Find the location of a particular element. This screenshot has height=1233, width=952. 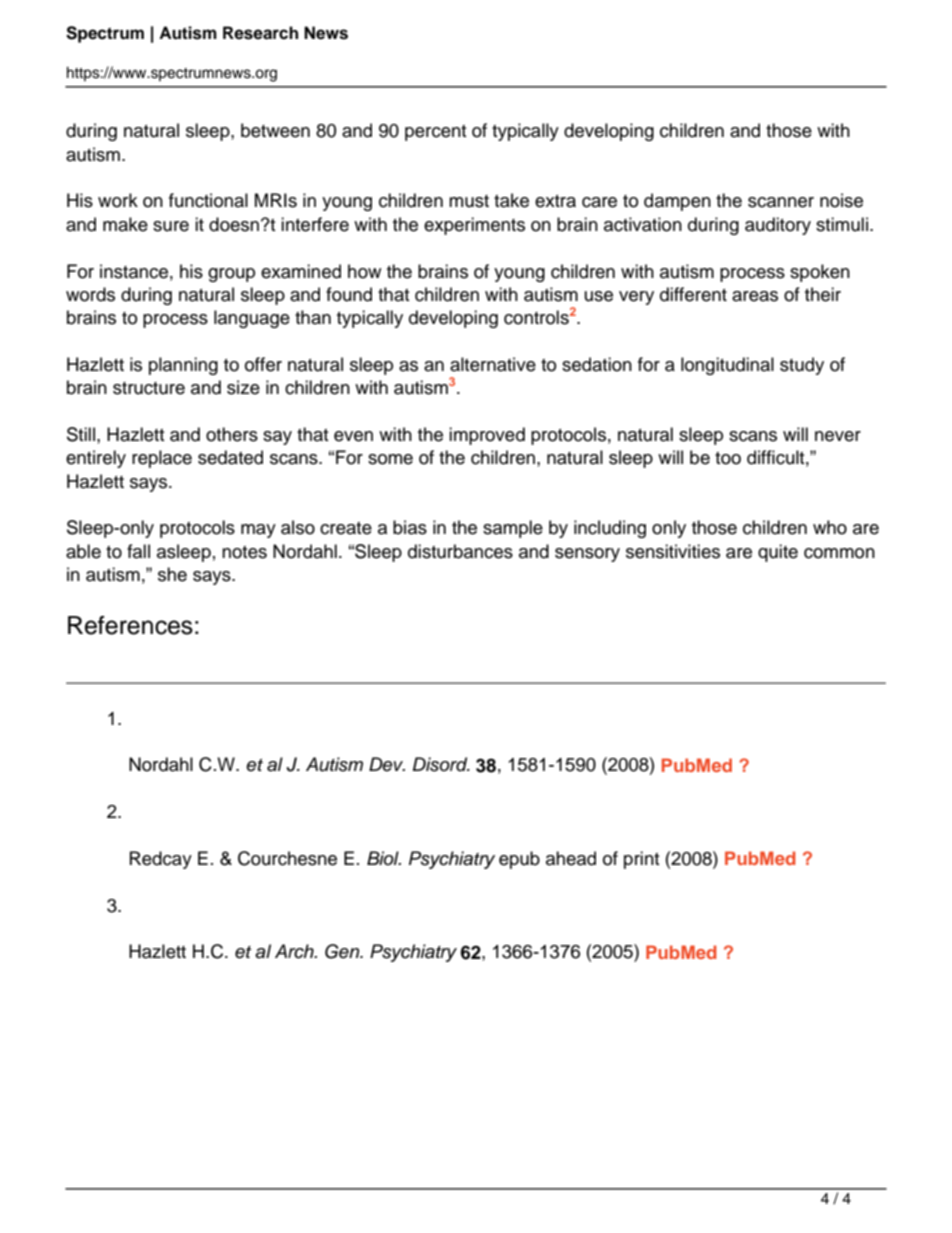

References is located at coordinates (130, 625).
